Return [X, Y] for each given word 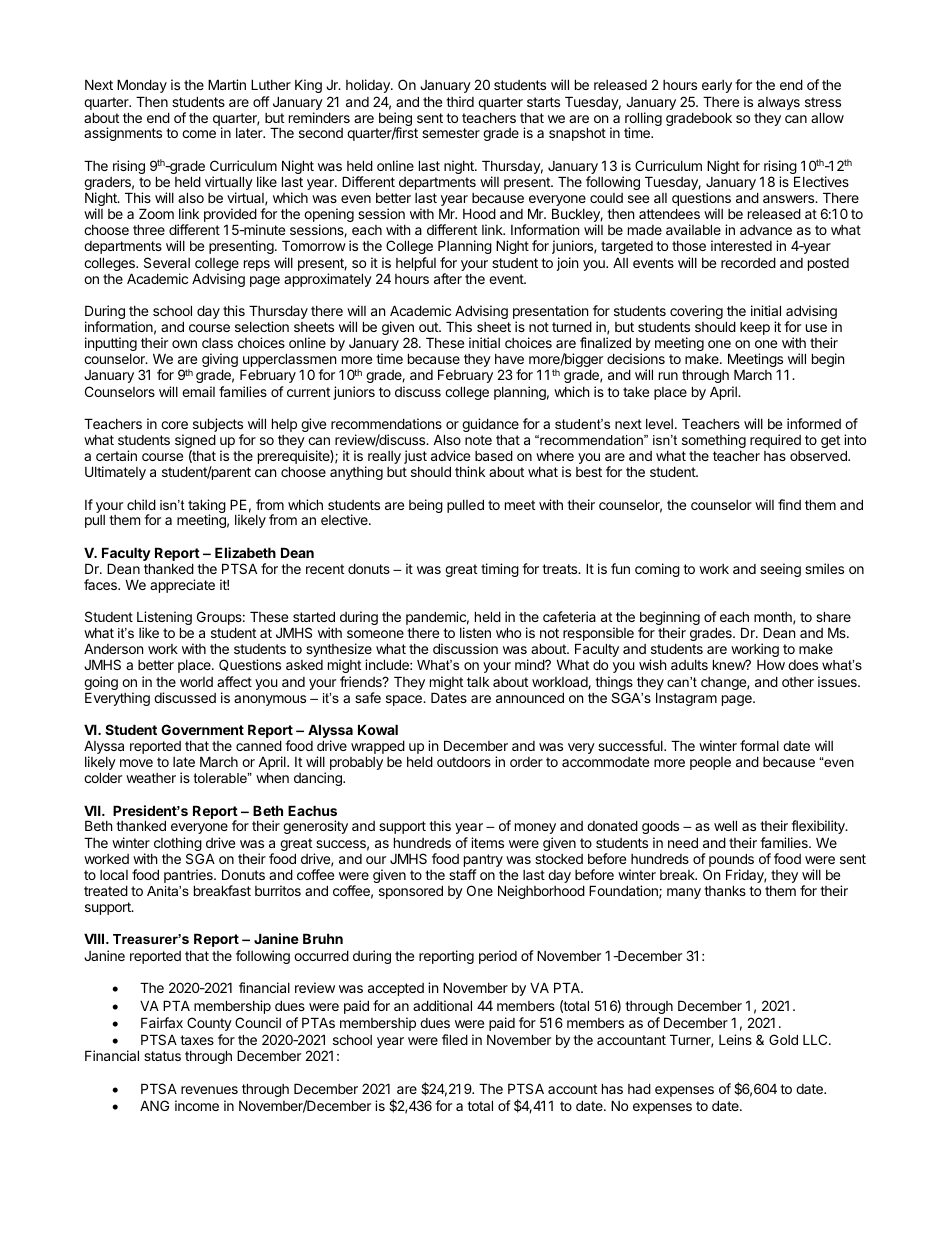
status [162, 1056]
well [725, 825]
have [509, 359]
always [779, 103]
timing [500, 570]
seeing [780, 570]
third [460, 101]
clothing [178, 845]
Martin [227, 84]
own [184, 344]
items [487, 842]
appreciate [182, 586]
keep [755, 328]
